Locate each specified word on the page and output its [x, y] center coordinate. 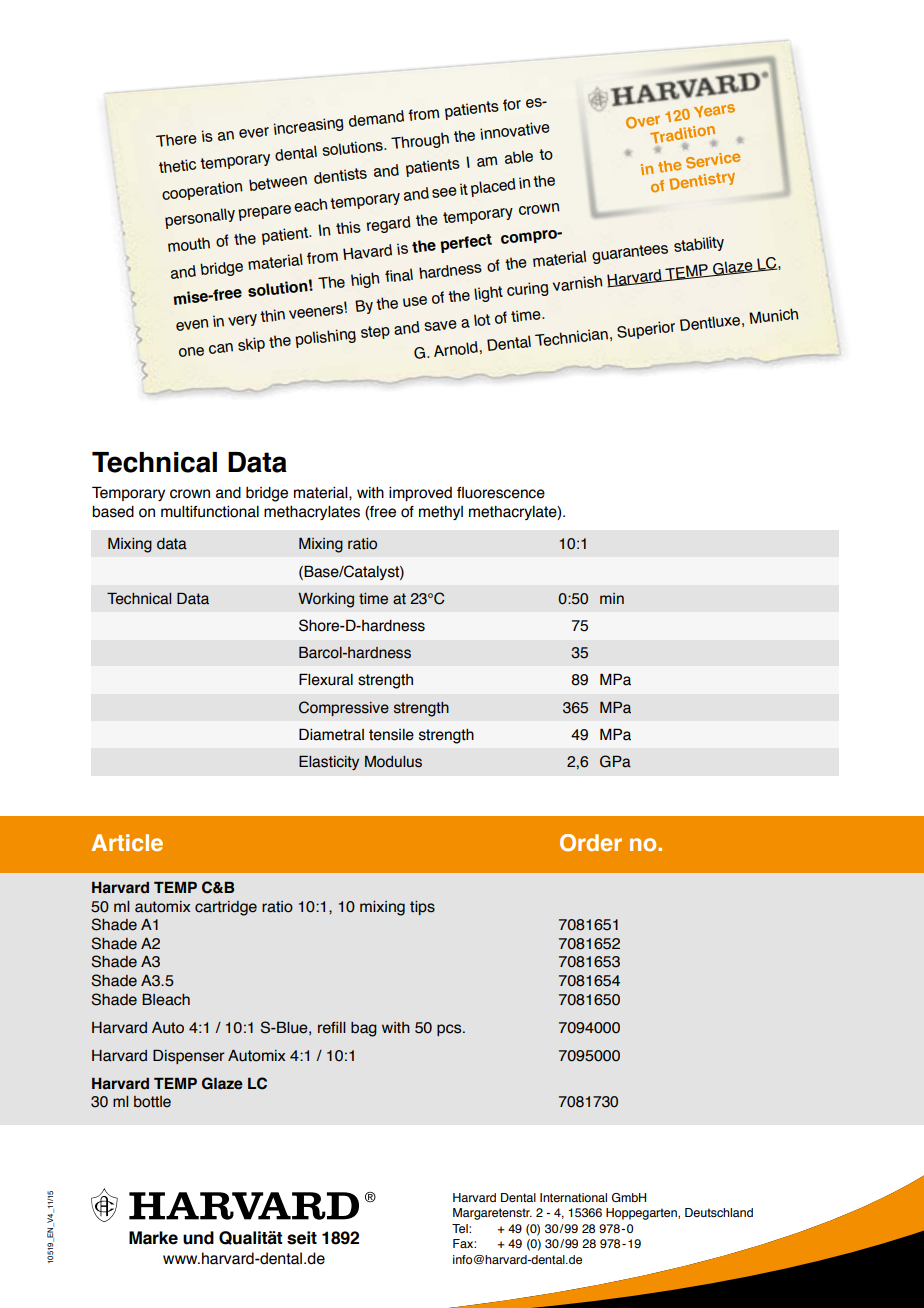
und [198, 1238]
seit [302, 1238]
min [612, 598]
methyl [441, 513]
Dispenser [189, 1057]
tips [422, 908]
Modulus [393, 762]
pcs [450, 1030]
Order [591, 842]
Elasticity [329, 763]
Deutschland [719, 1212]
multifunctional [210, 512]
